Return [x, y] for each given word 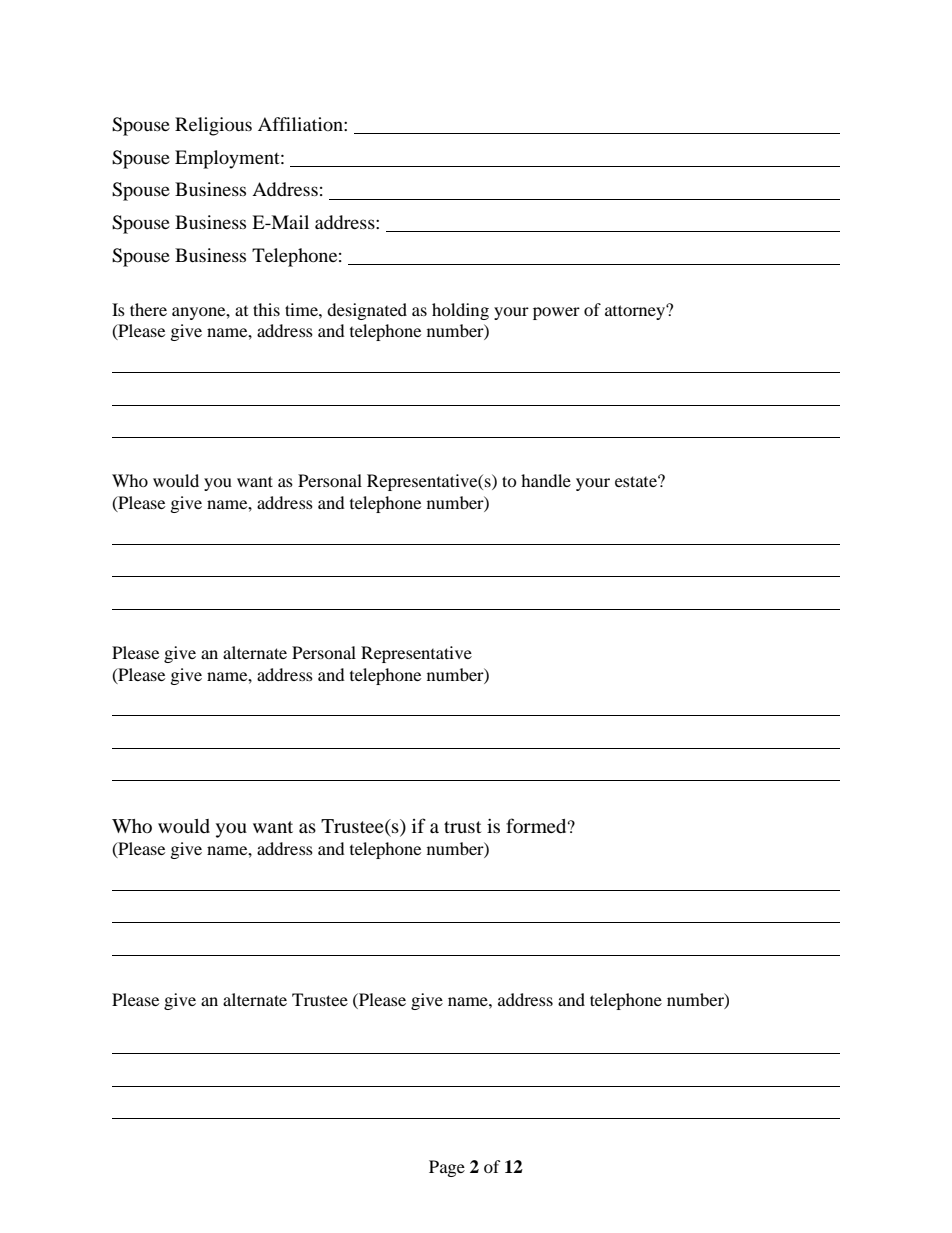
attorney [636, 312]
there [148, 309]
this [266, 309]
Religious [213, 126]
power [556, 313]
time [302, 309]
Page [447, 1168]
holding [460, 311]
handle [546, 480]
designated [367, 311]
